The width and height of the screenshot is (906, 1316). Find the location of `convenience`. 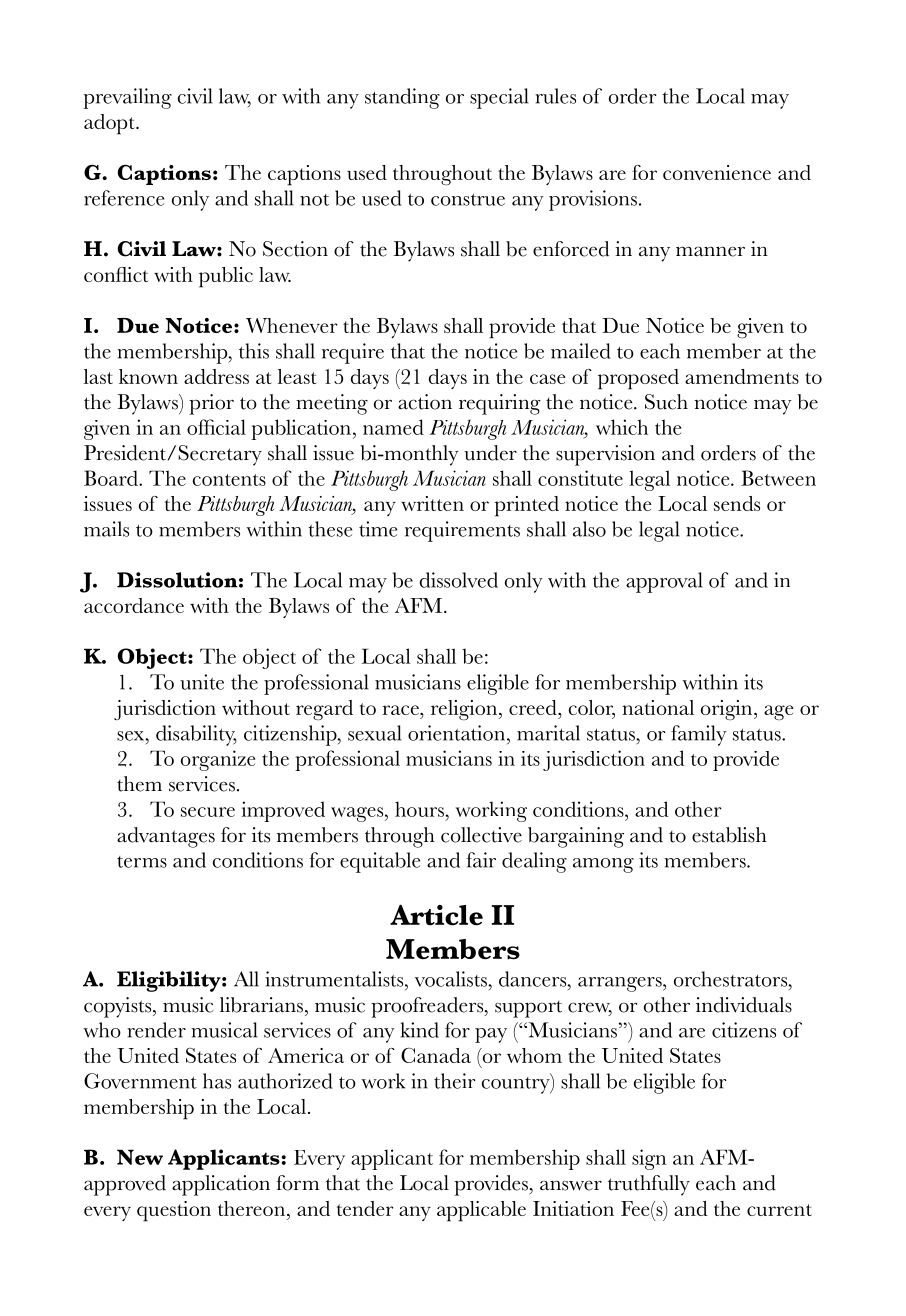

convenience is located at coordinates (717, 172).
